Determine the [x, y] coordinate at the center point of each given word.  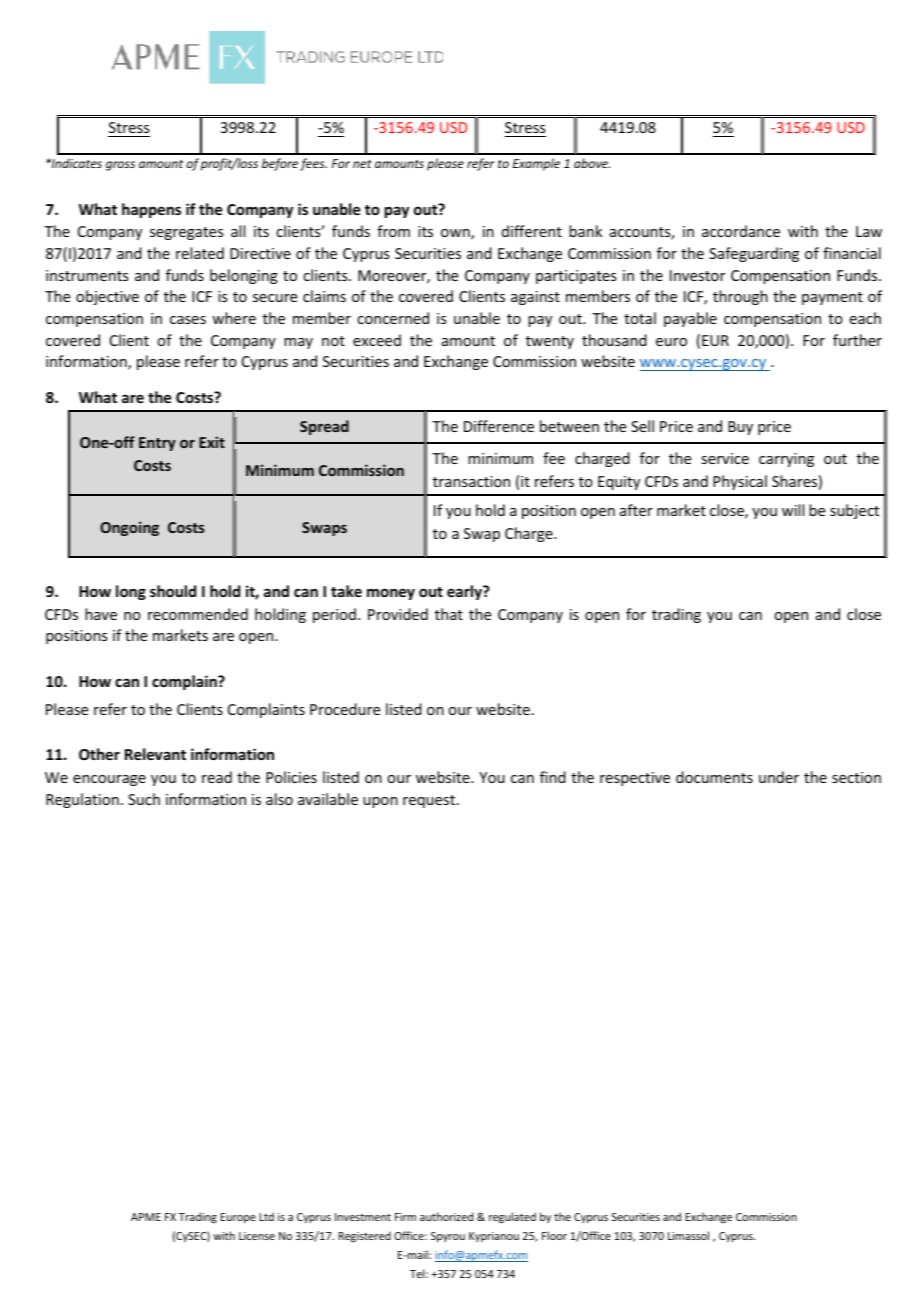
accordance [741, 231]
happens [151, 210]
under [779, 777]
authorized [446, 1216]
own [456, 234]
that [449, 614]
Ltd [267, 1216]
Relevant [155, 754]
